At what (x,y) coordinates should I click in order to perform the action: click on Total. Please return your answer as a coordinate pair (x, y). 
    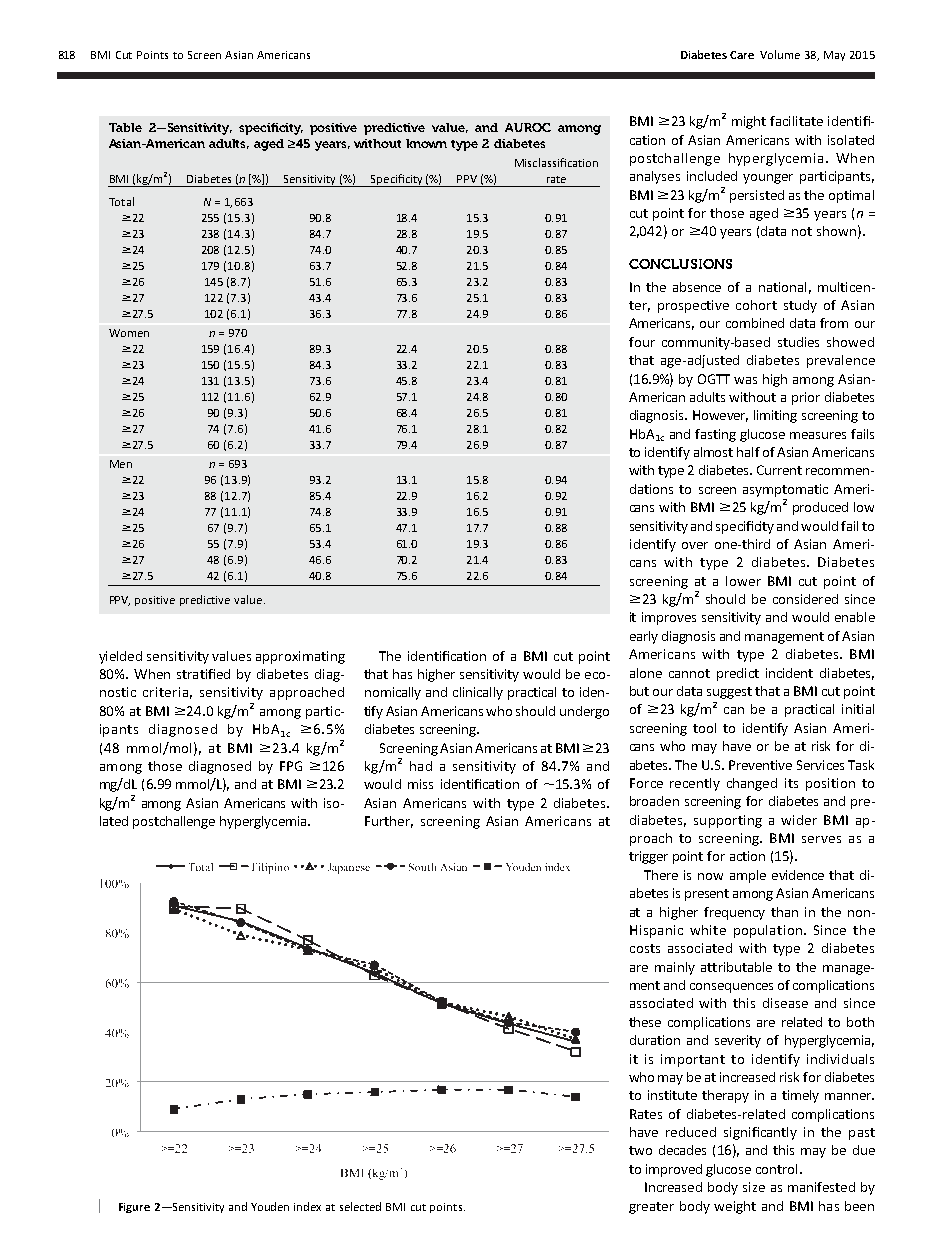
    Looking at the image, I should click on (121, 201).
